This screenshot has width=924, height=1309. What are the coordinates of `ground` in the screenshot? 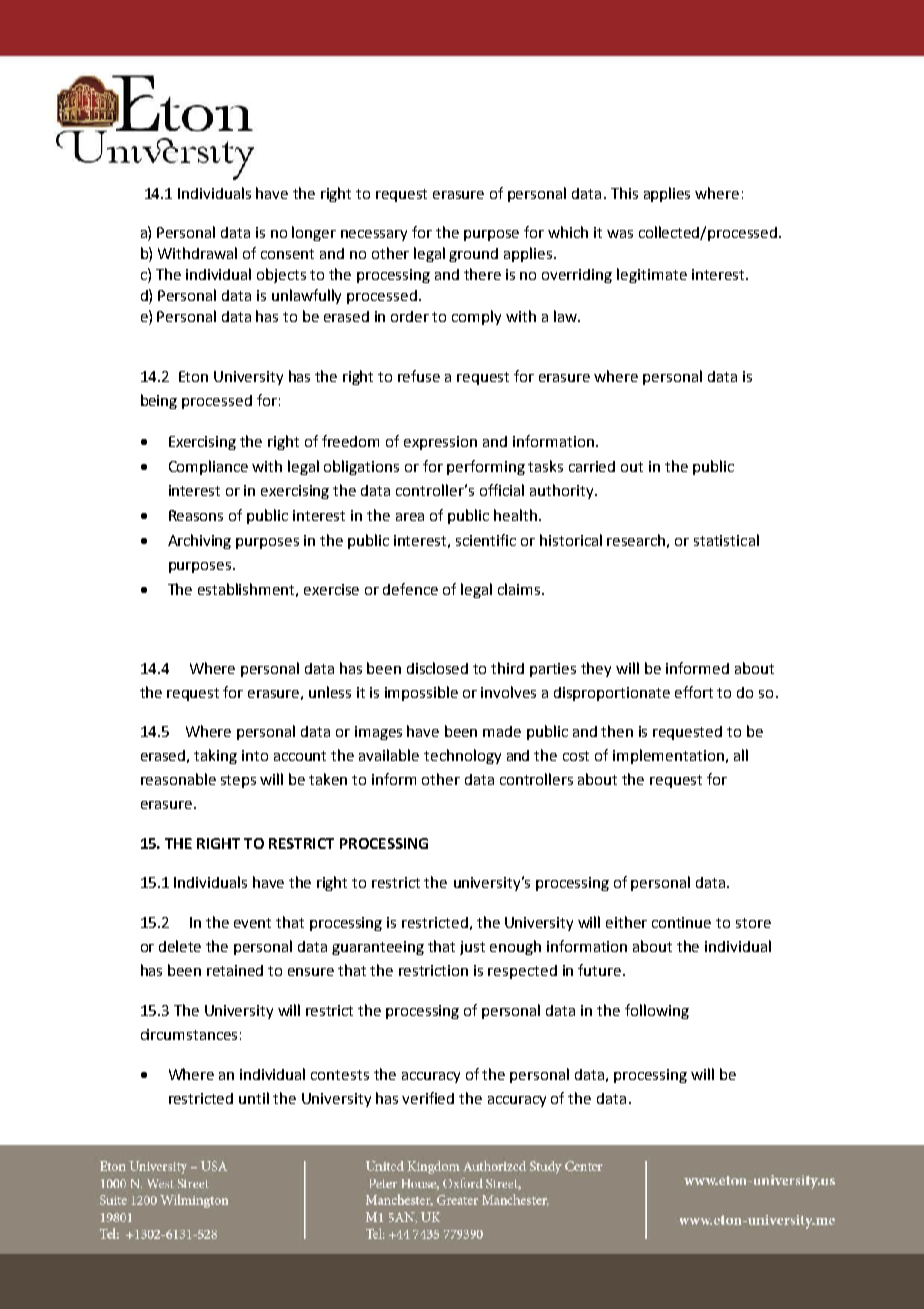 It's located at (473, 255).
